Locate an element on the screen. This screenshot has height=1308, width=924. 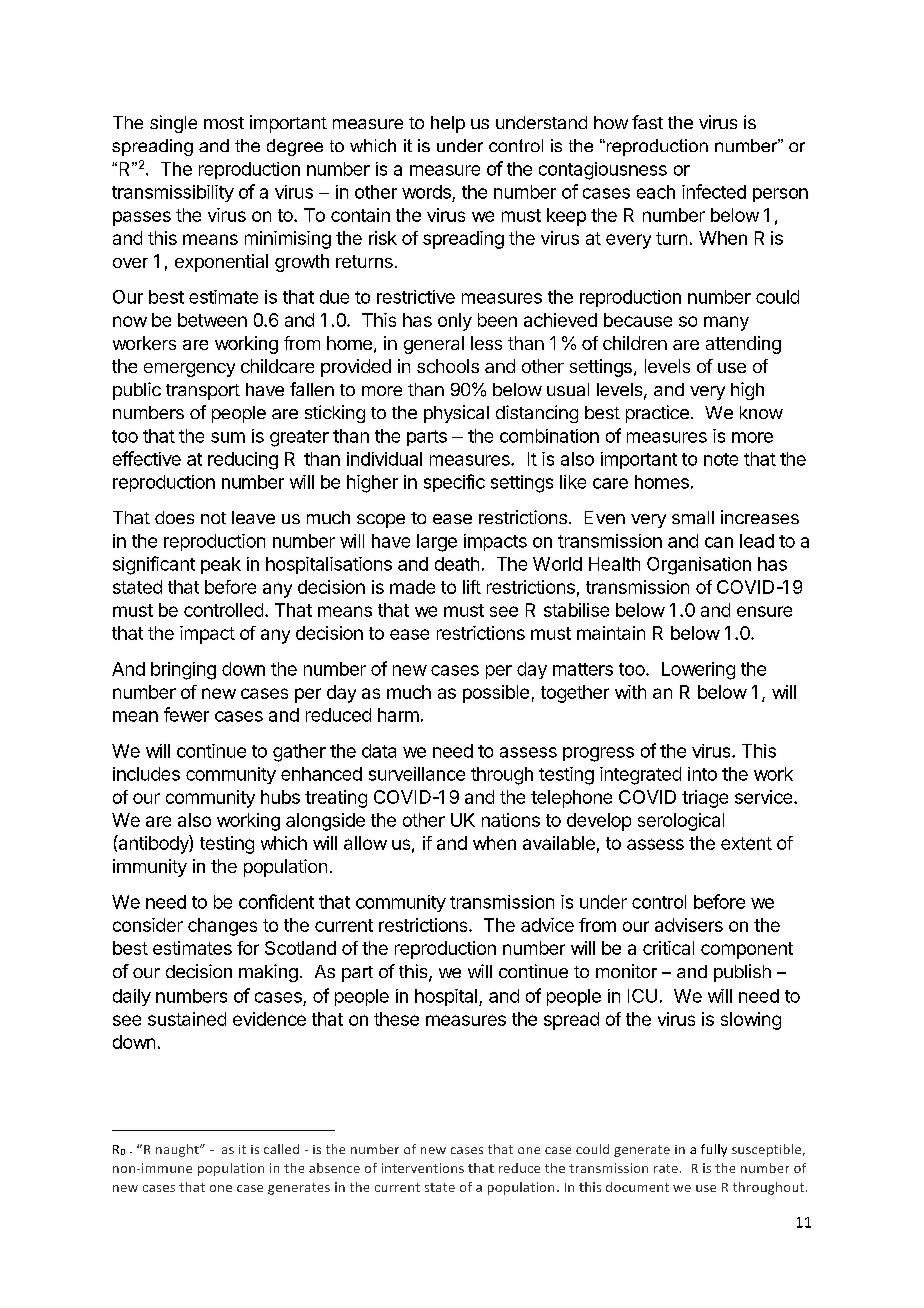
help is located at coordinates (448, 124).
